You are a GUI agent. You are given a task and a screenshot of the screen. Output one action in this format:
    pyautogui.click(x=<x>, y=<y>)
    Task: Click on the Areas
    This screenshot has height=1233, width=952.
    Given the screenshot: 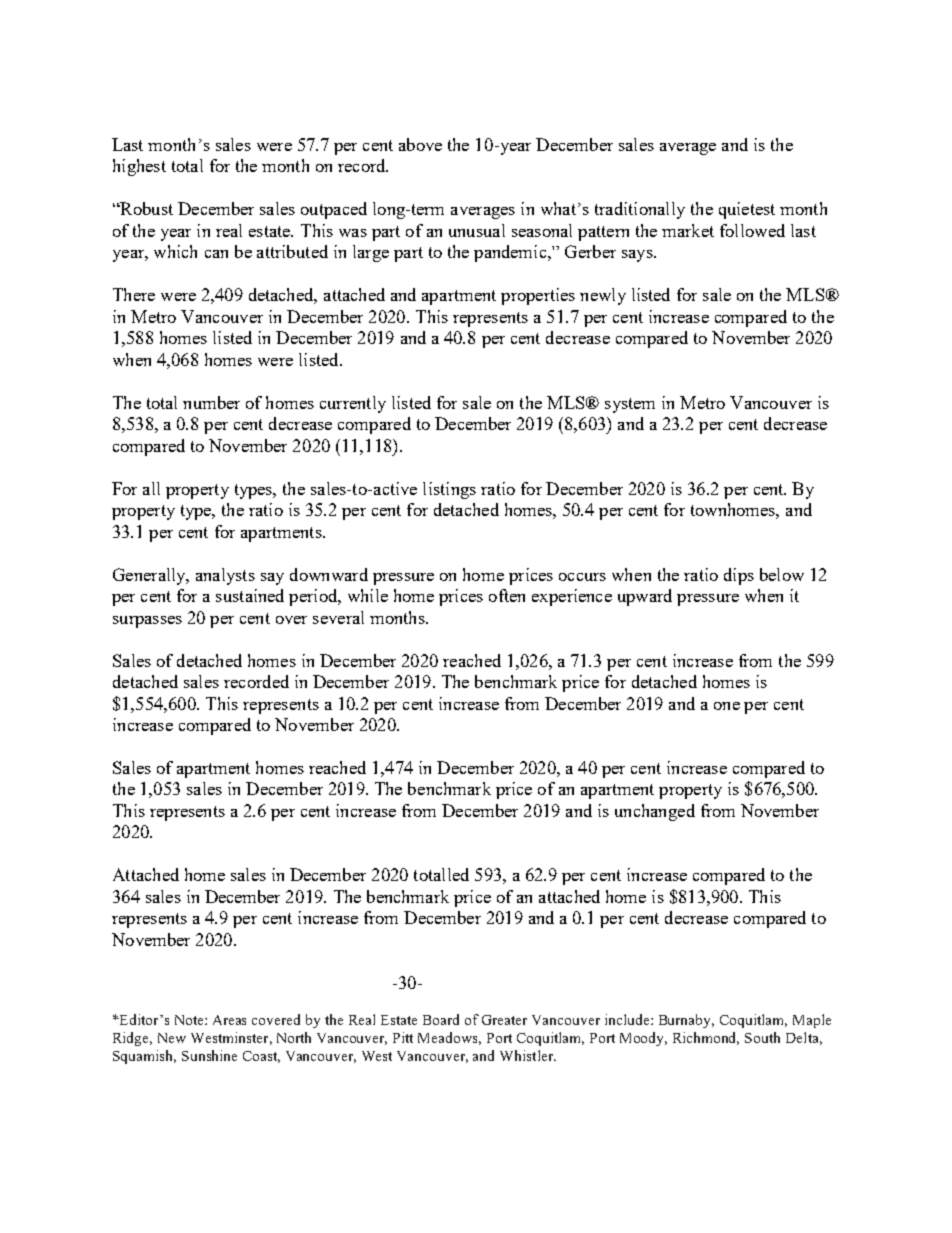 What is the action you would take?
    pyautogui.click(x=229, y=1020)
